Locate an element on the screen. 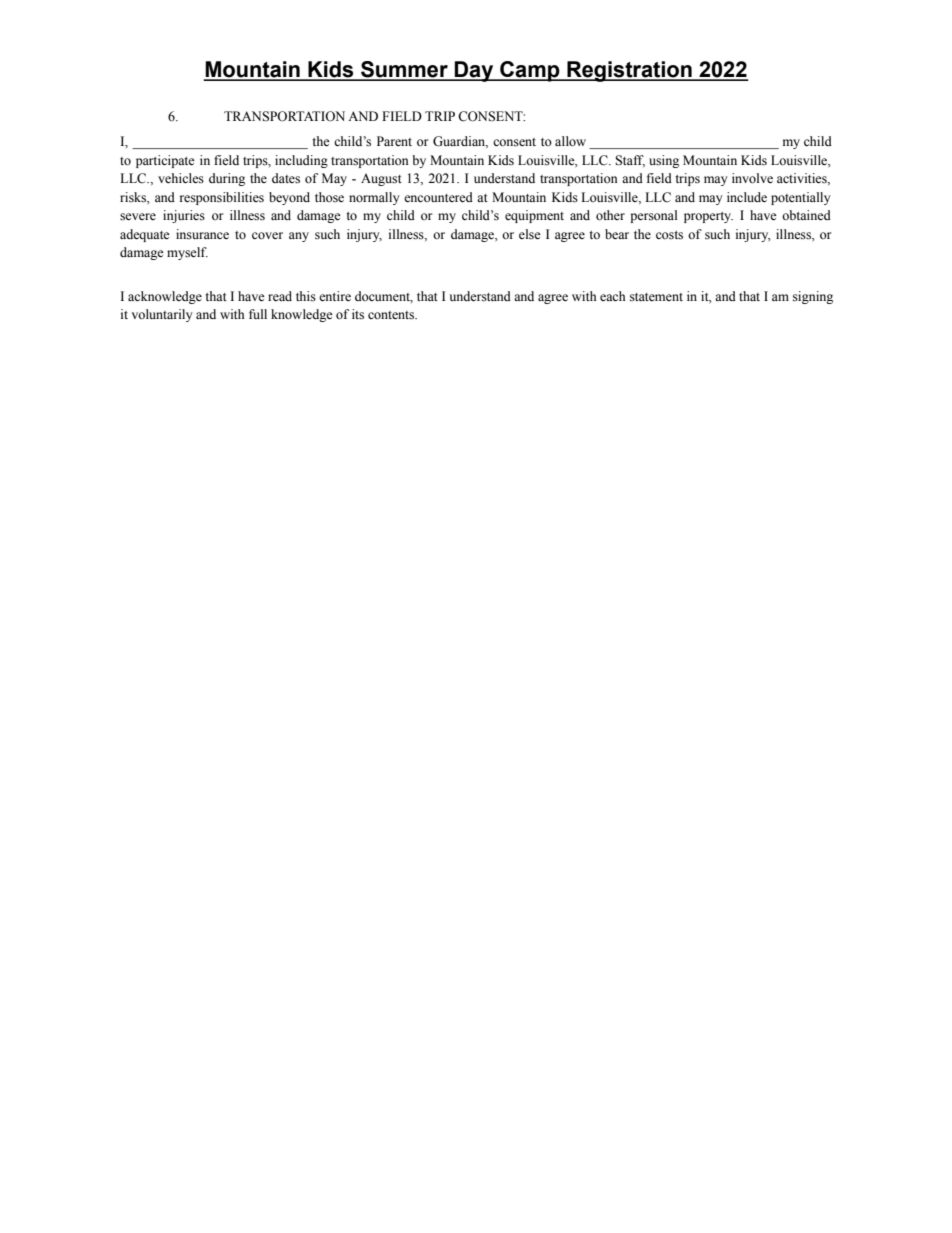  Day is located at coordinates (474, 71).
